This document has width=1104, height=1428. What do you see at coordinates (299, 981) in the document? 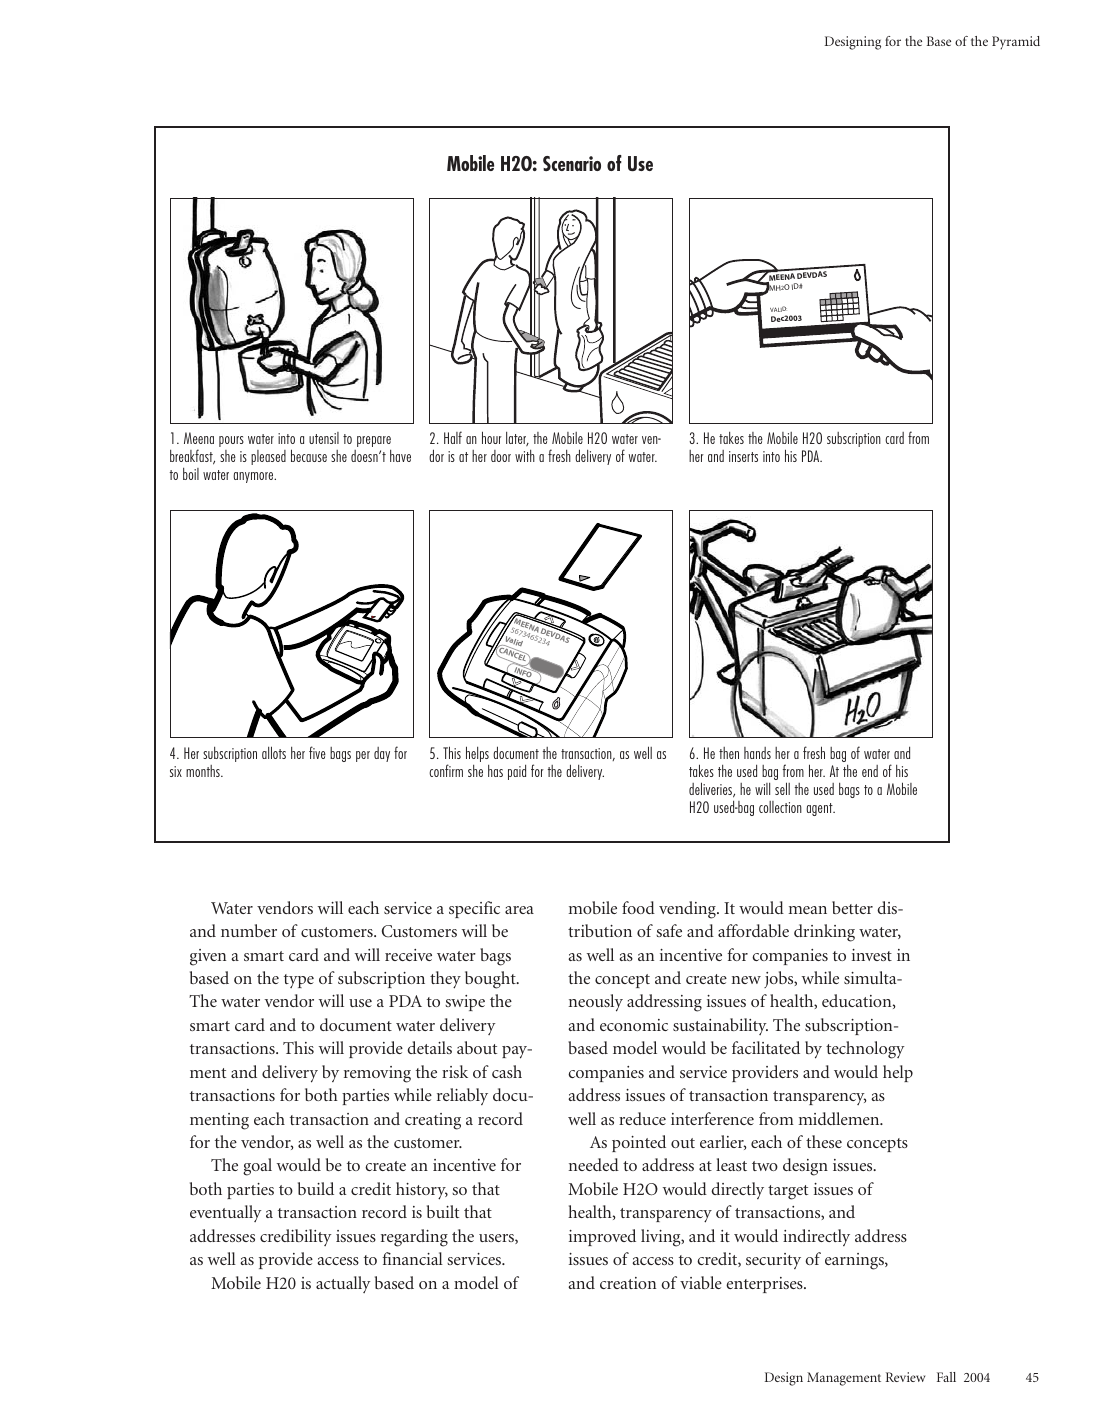
I see `type` at bounding box center [299, 981].
